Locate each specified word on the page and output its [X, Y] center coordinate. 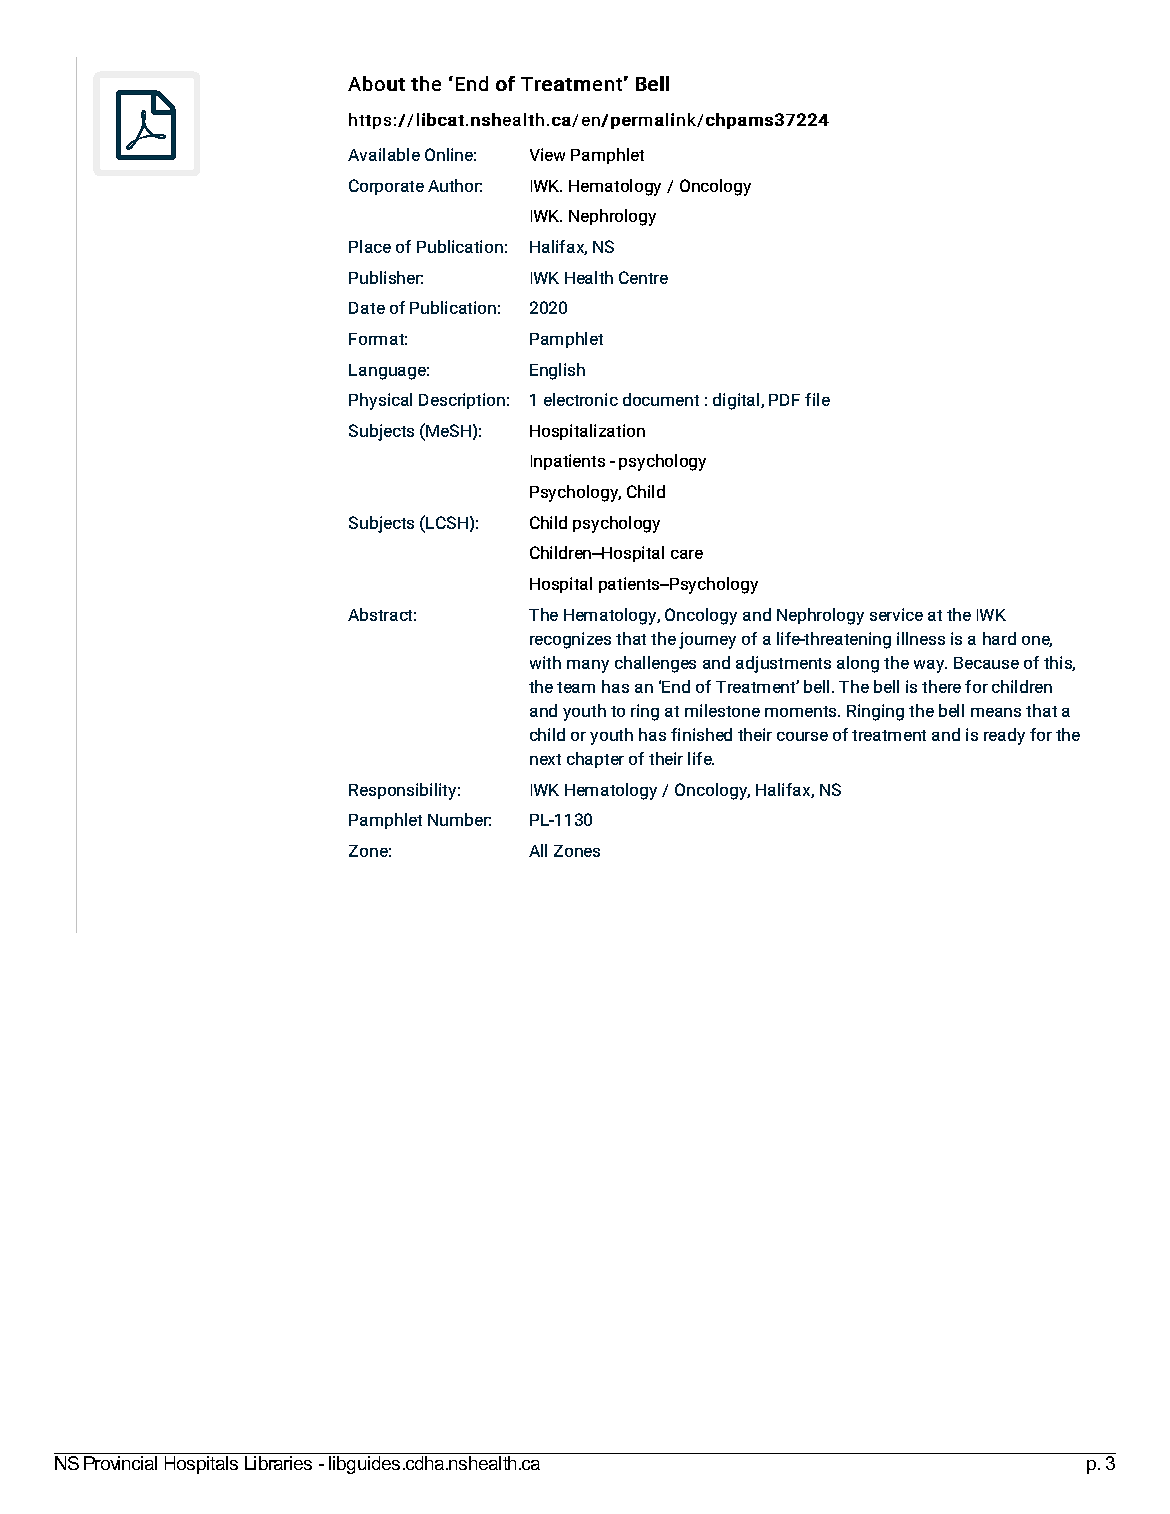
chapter [595, 760]
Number [459, 819]
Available [384, 154]
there [941, 686]
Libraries [278, 1463]
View [547, 154]
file [817, 399]
